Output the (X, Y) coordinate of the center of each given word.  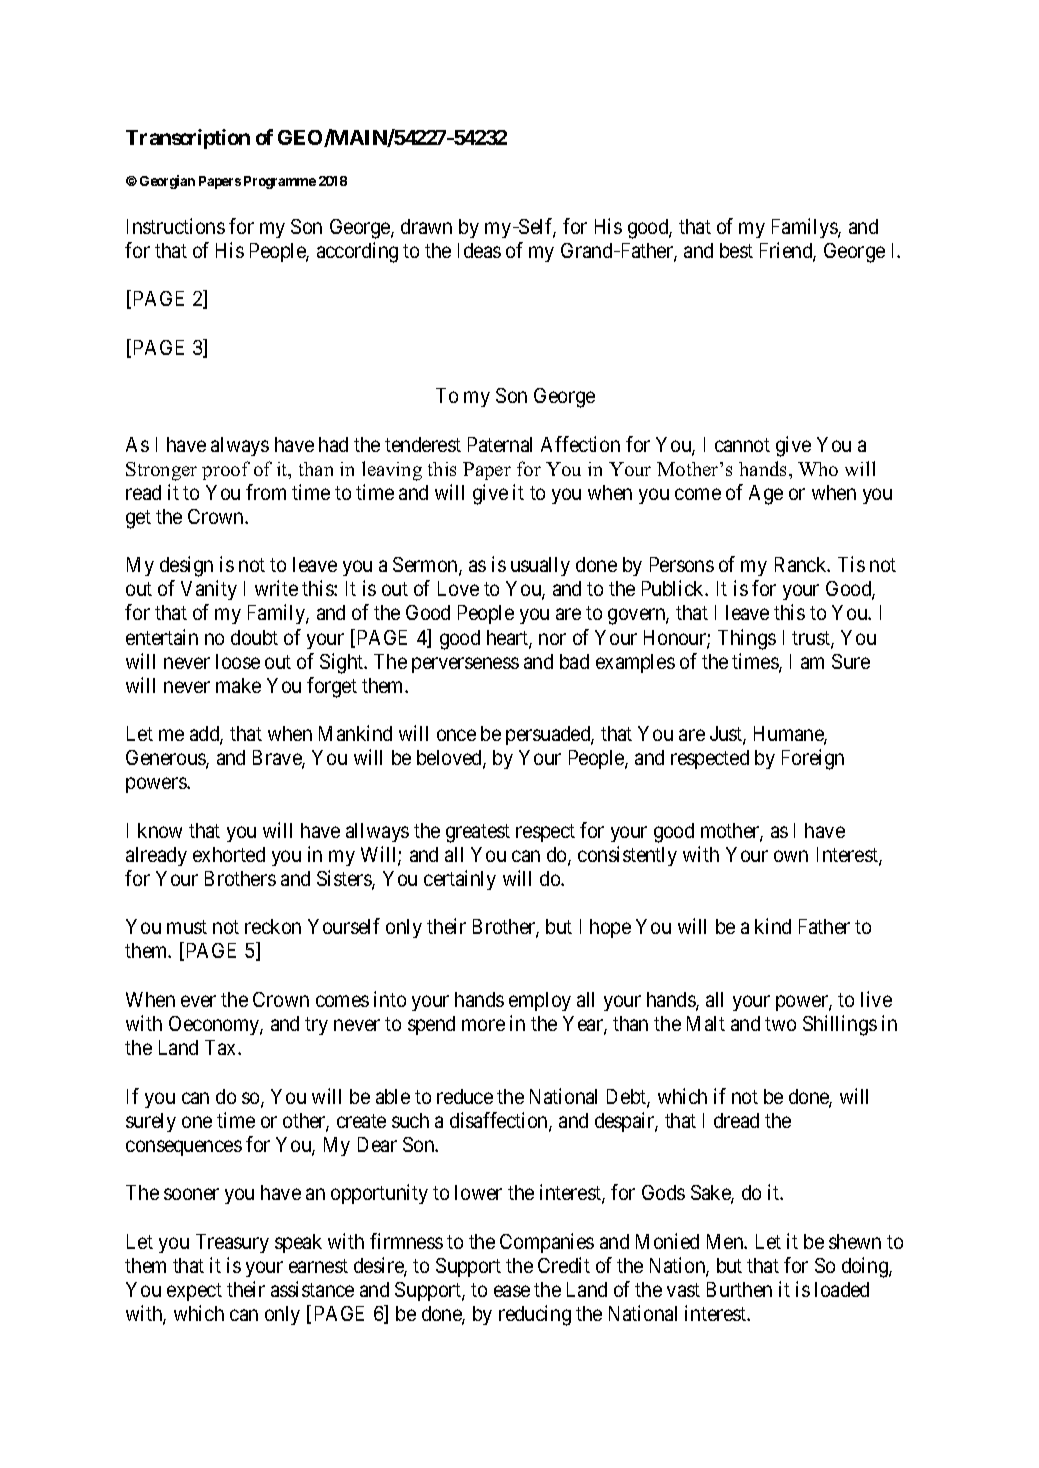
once (456, 735)
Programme (280, 182)
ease (512, 1291)
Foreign (813, 759)
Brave (278, 759)
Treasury (232, 1243)
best (736, 250)
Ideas (479, 250)
